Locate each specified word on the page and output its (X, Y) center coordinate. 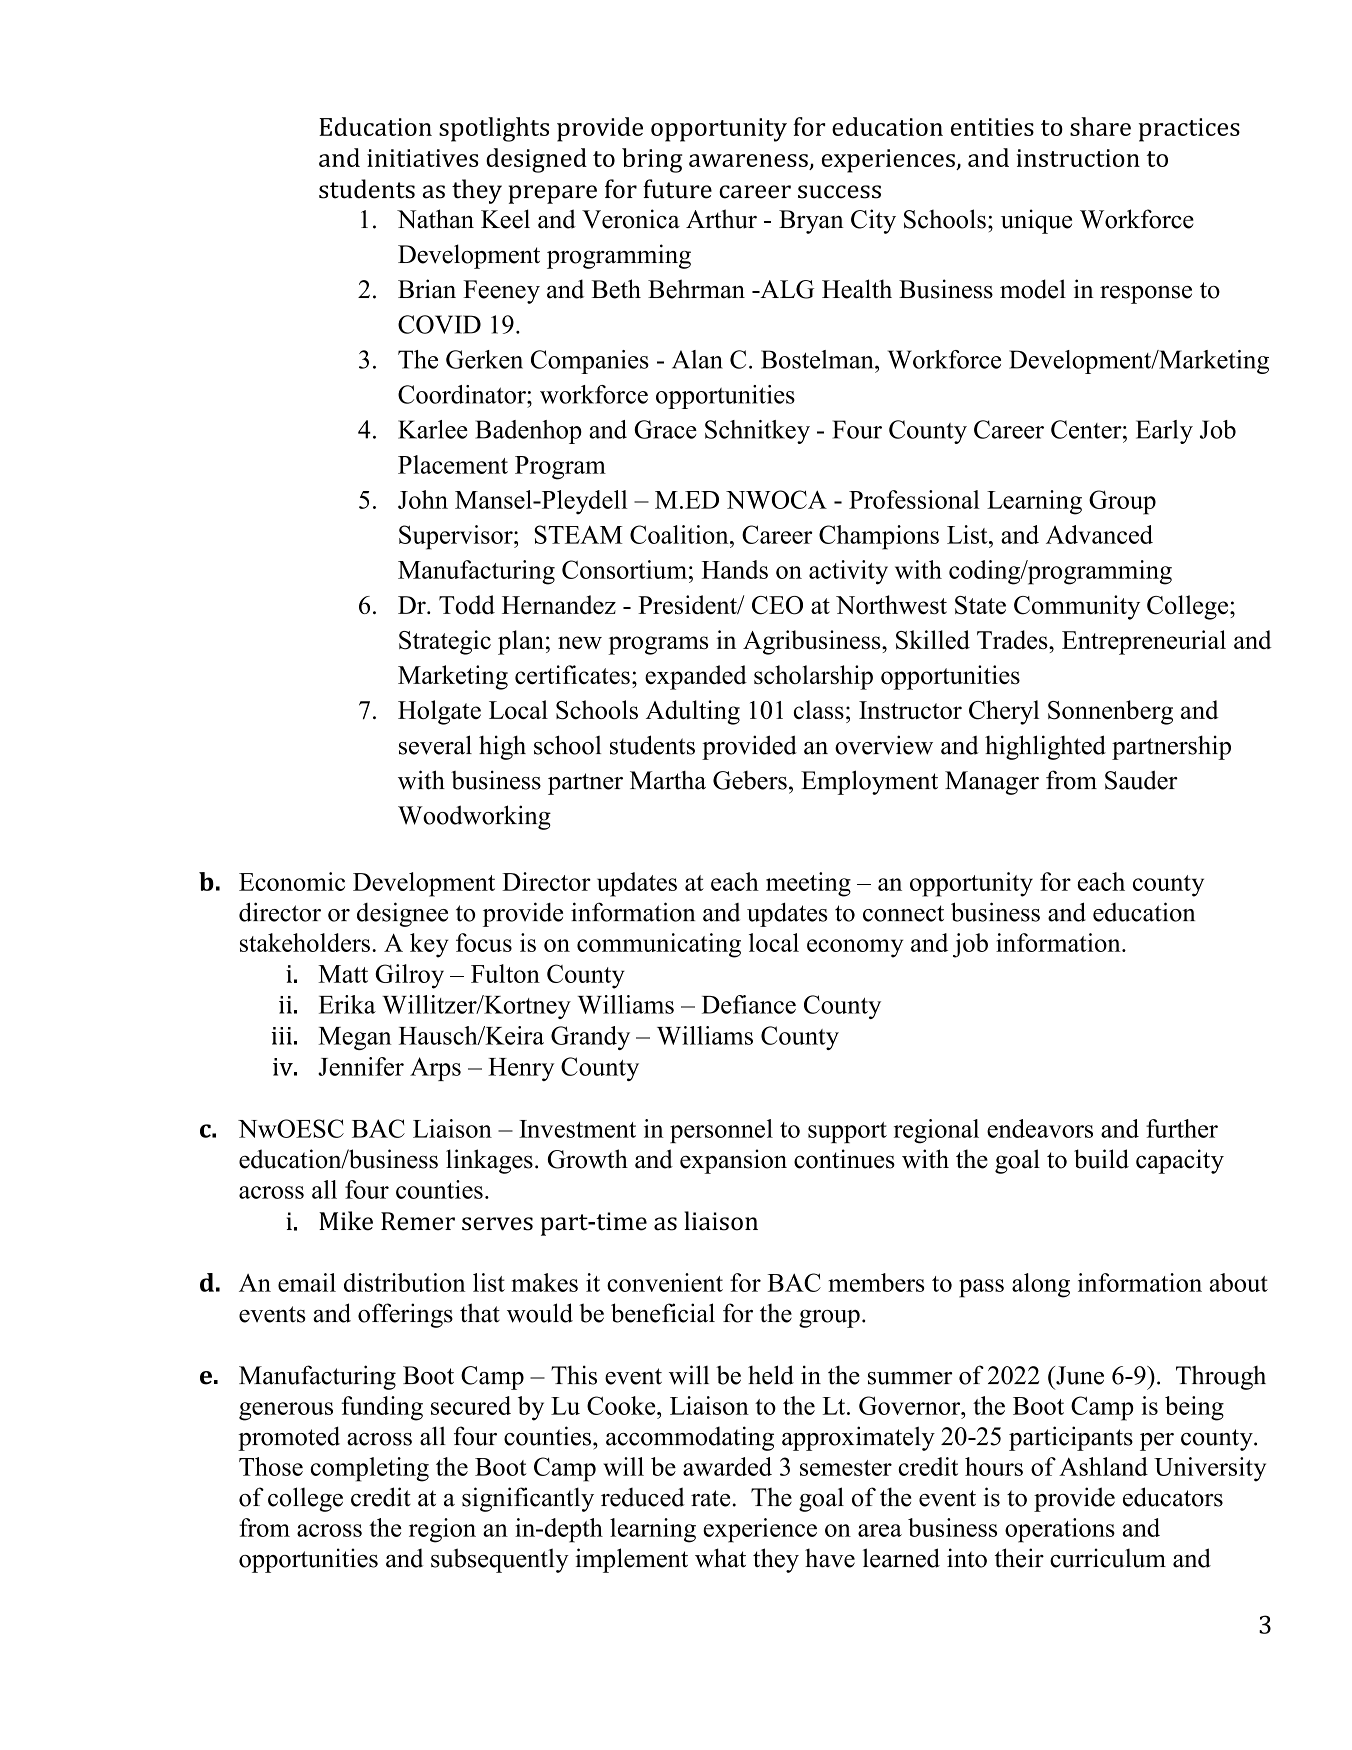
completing (369, 1469)
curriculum (1108, 1558)
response (1146, 295)
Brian (427, 289)
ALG (786, 289)
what (720, 1558)
